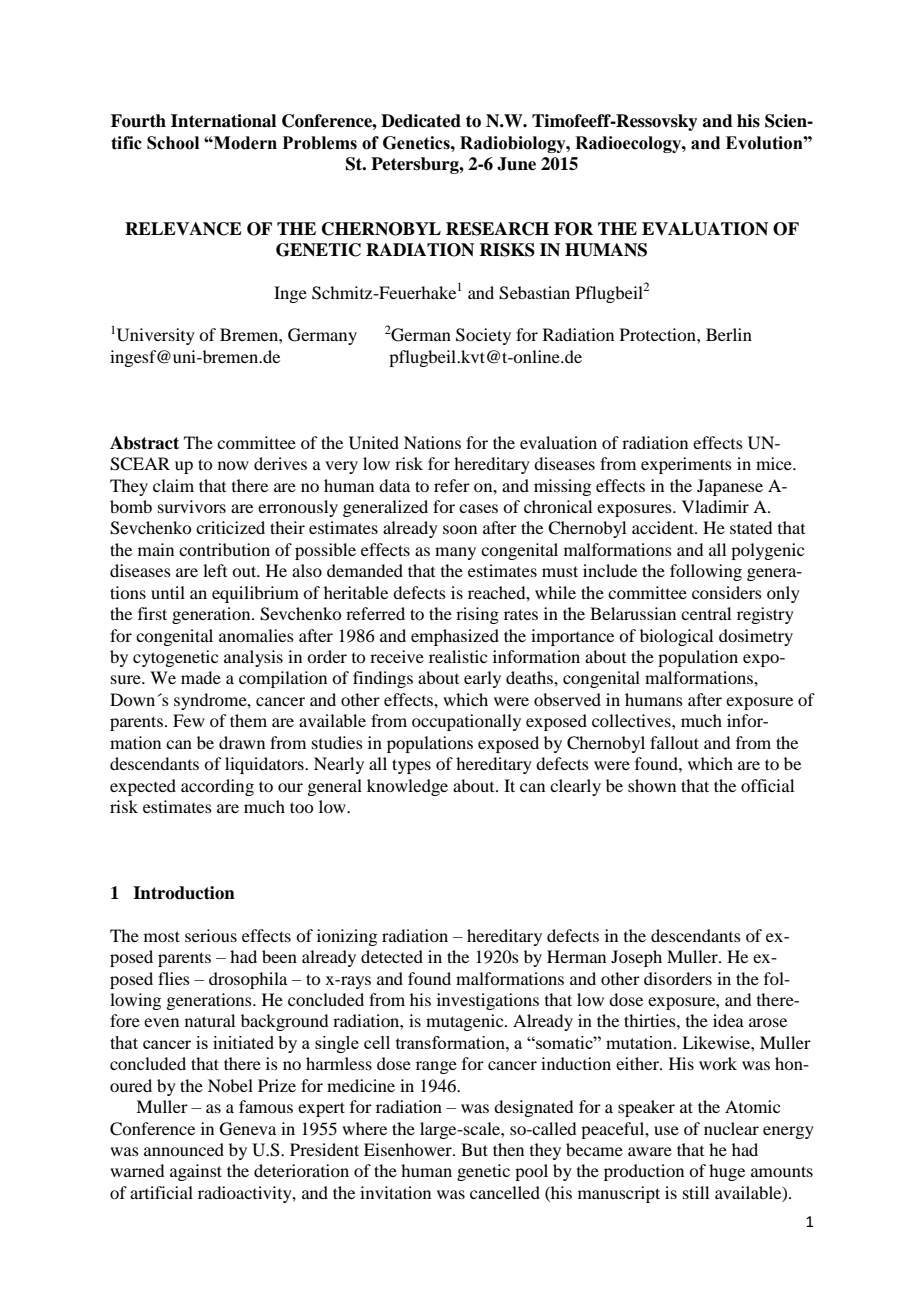 This document has width=924, height=1308. I want to click on official, so click(767, 785).
